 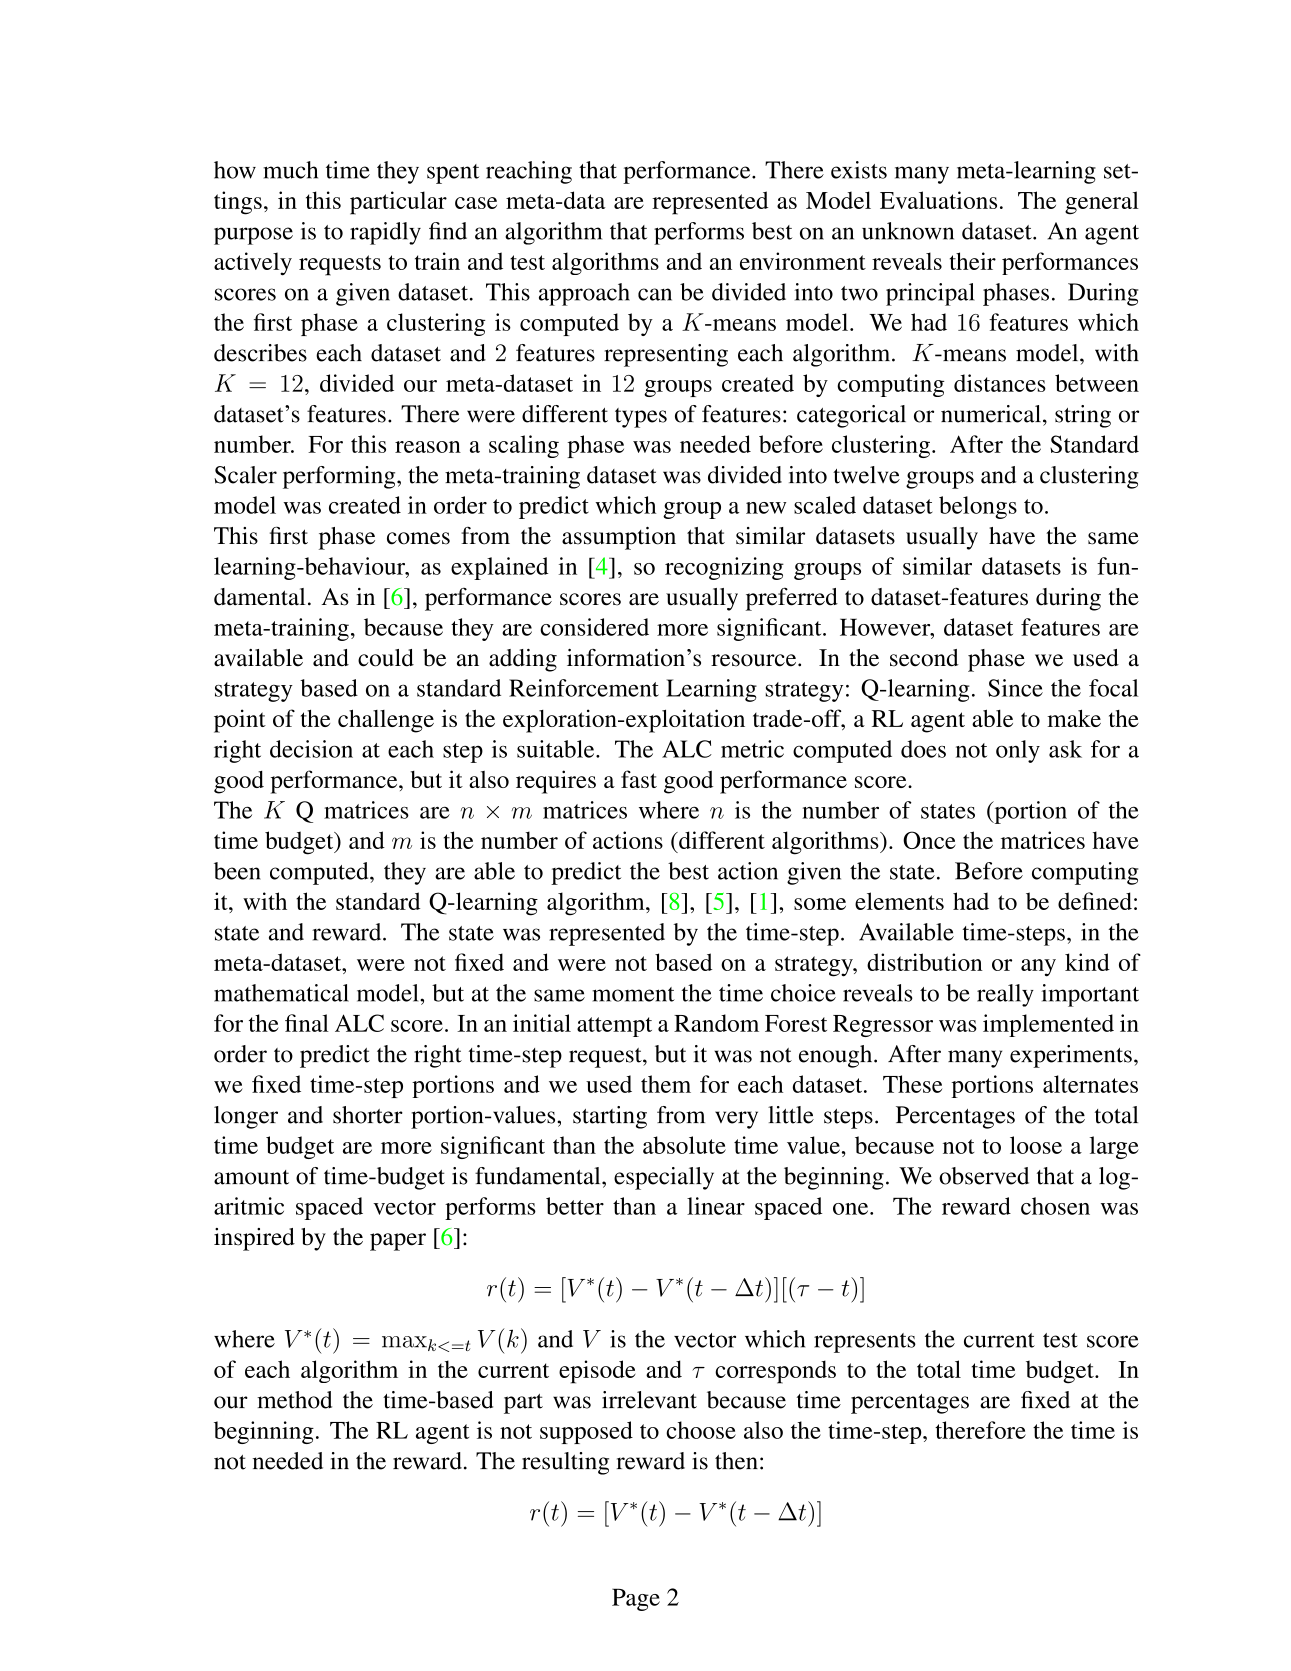 I want to click on rapidly, so click(x=385, y=233).
